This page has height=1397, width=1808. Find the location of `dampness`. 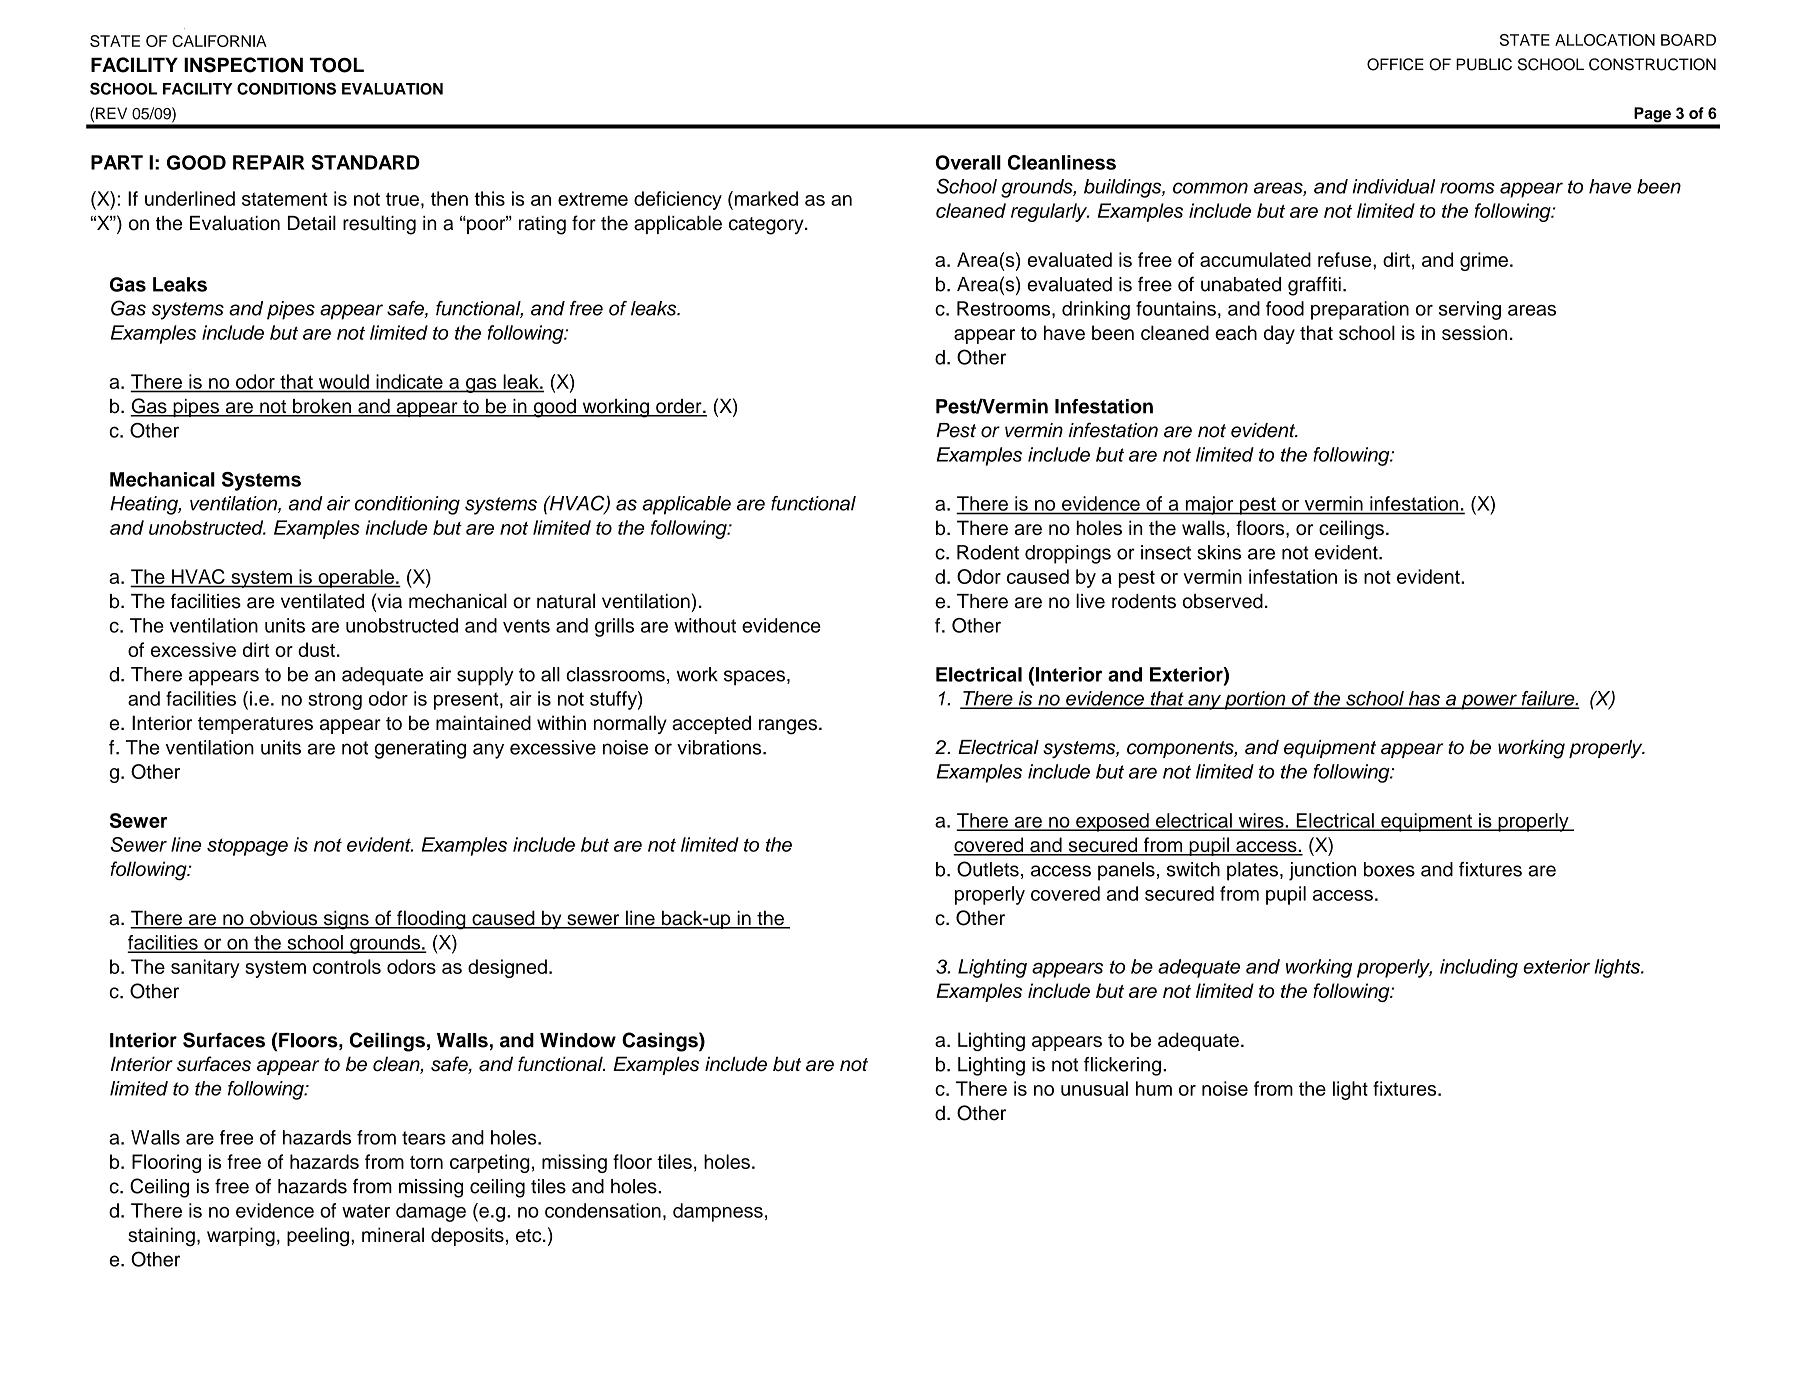

dampness is located at coordinates (718, 1212).
